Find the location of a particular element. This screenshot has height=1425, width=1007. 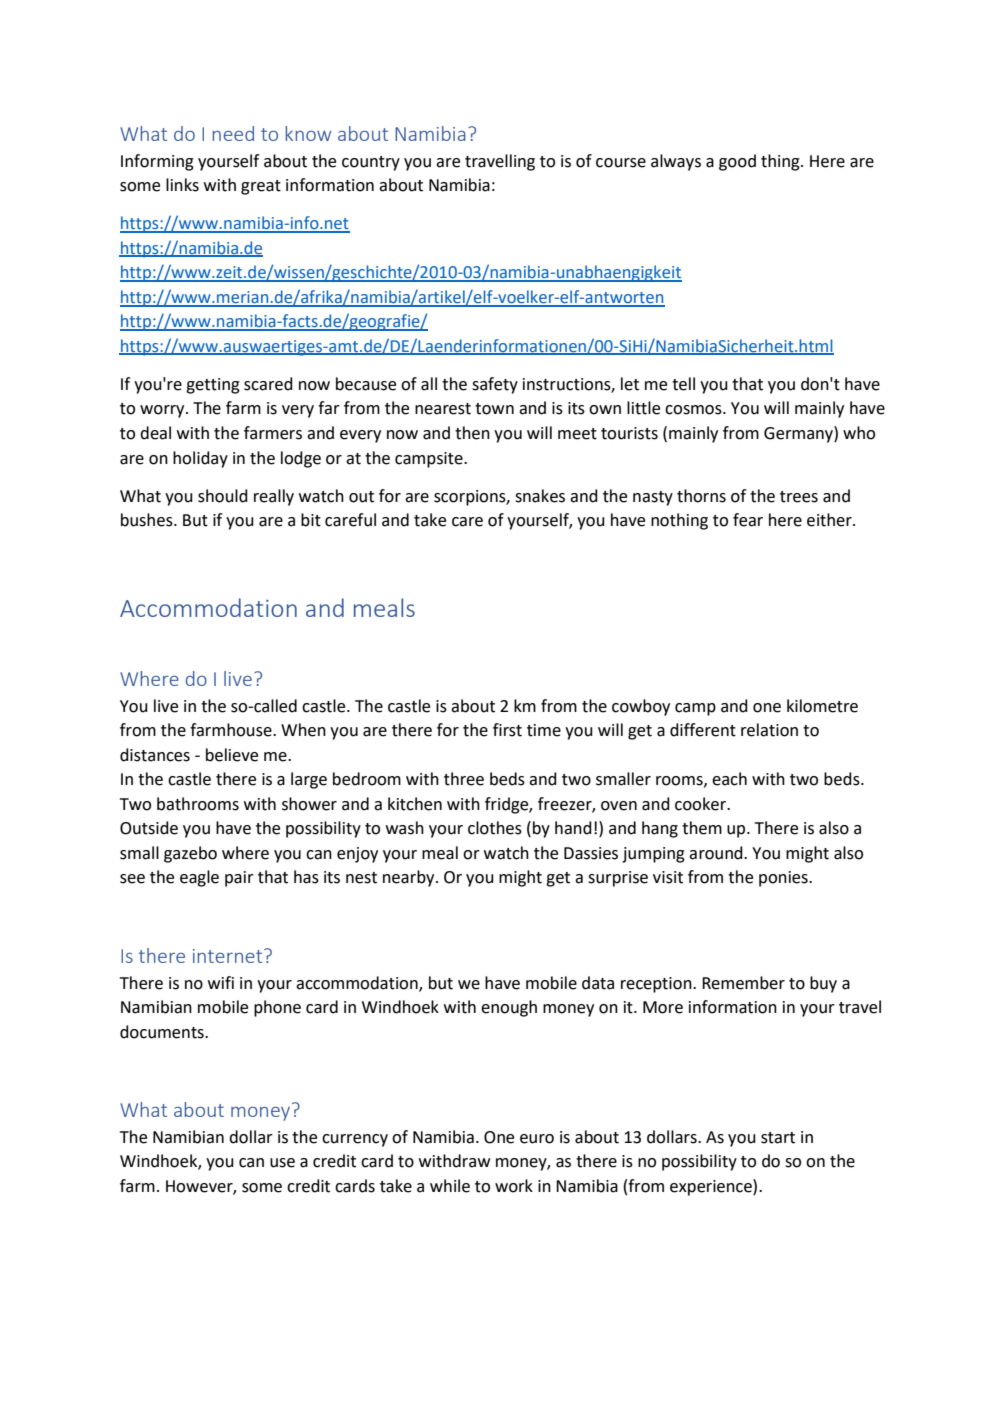

nearby is located at coordinates (410, 878).
